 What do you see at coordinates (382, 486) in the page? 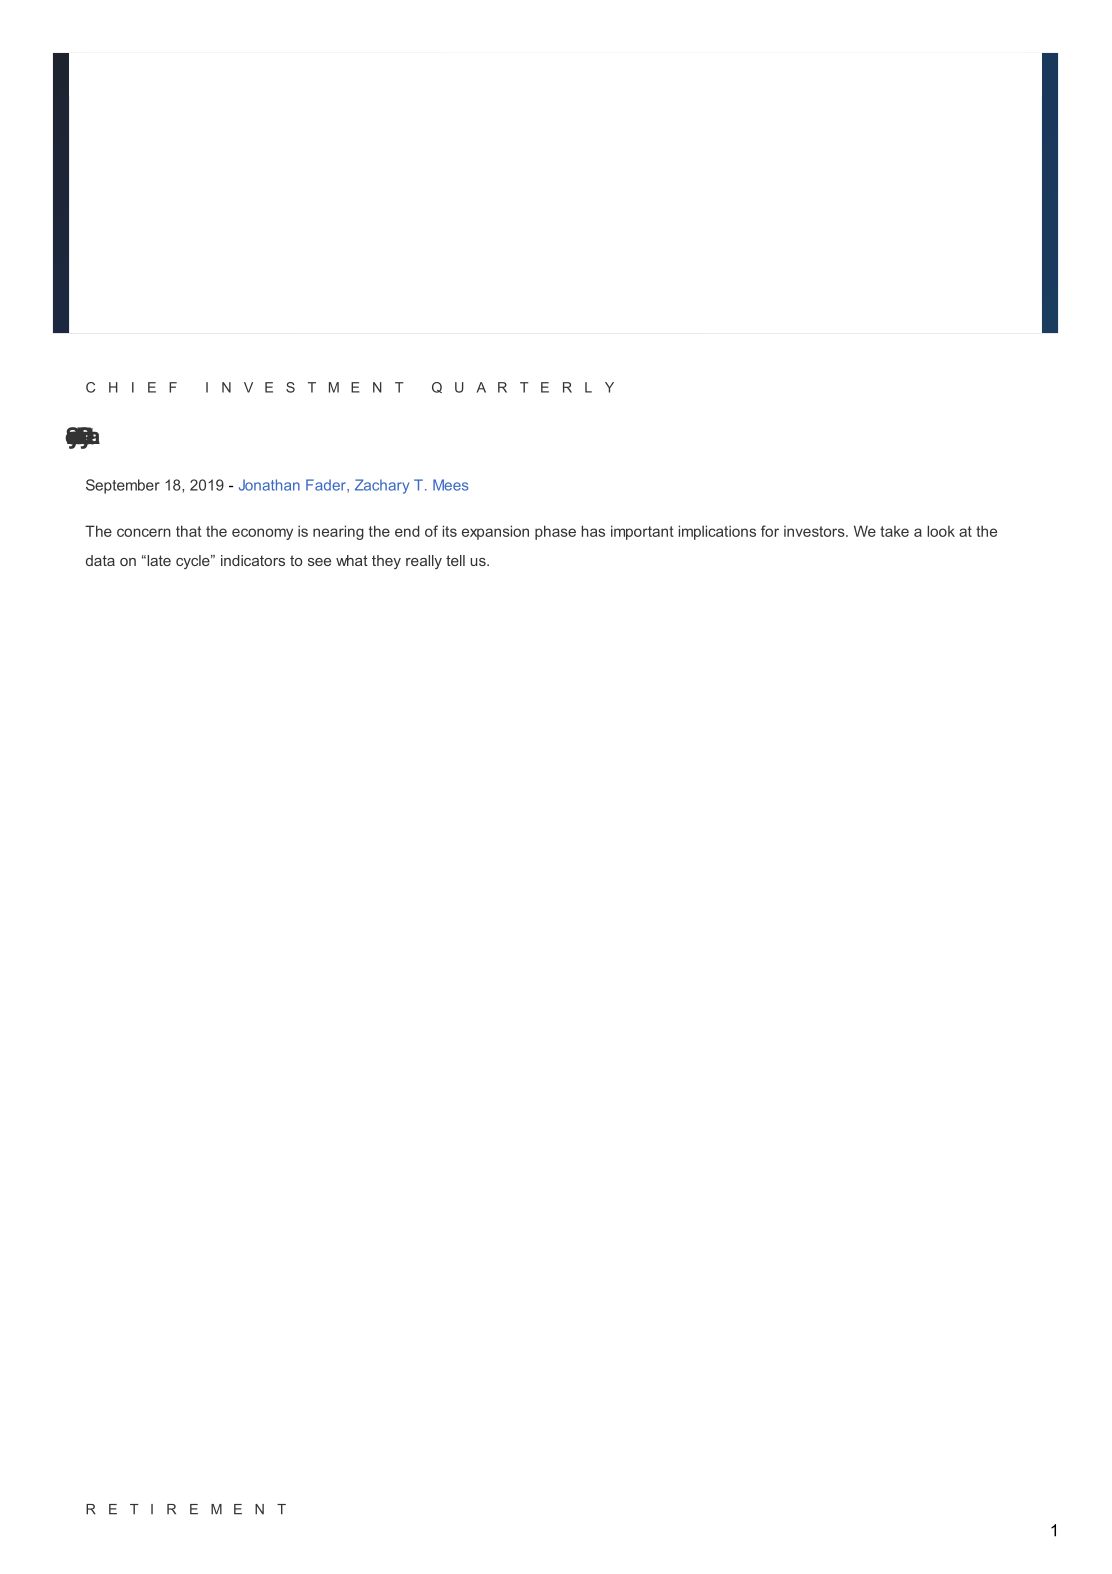
I see `Zachary` at bounding box center [382, 486].
